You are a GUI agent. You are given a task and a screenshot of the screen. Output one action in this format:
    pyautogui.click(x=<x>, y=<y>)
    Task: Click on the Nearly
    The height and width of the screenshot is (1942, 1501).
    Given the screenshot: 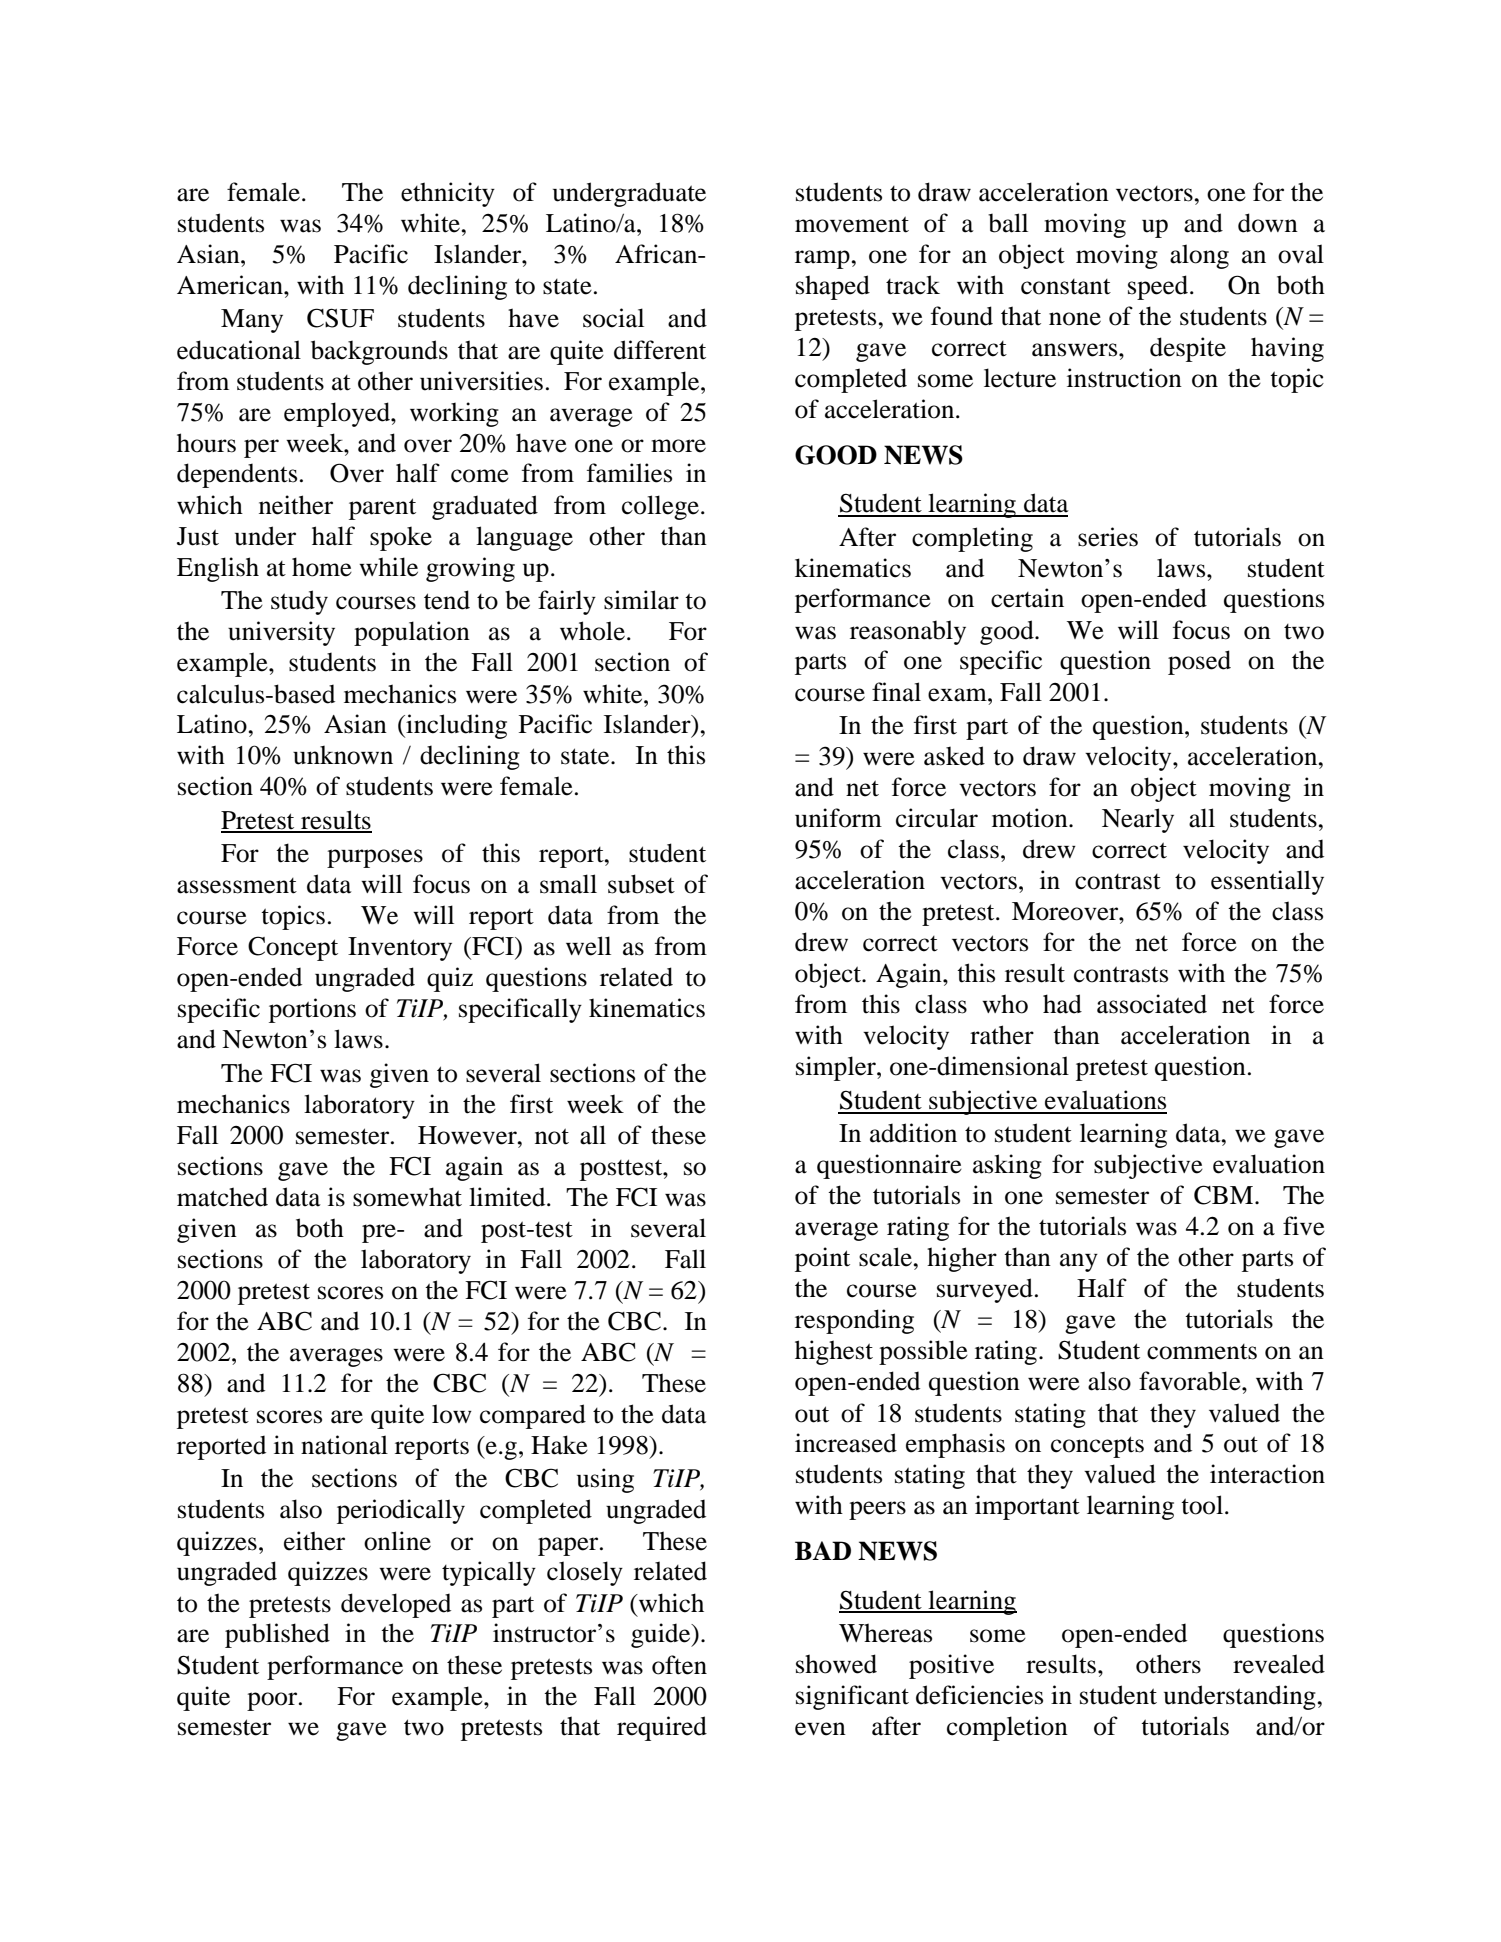 What is the action you would take?
    pyautogui.click(x=1138, y=820)
